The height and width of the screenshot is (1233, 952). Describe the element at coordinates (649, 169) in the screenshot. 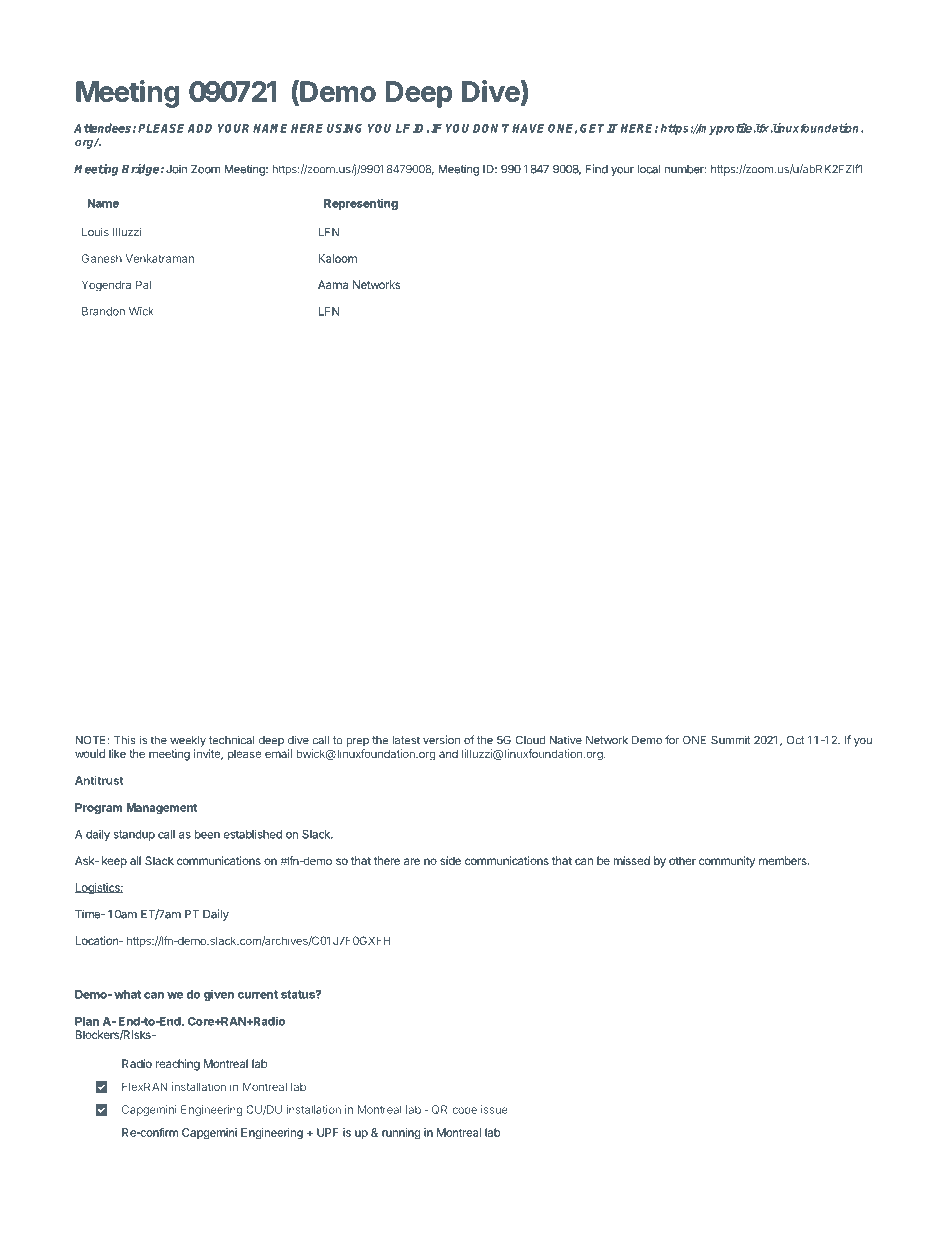

I see `local` at that location.
